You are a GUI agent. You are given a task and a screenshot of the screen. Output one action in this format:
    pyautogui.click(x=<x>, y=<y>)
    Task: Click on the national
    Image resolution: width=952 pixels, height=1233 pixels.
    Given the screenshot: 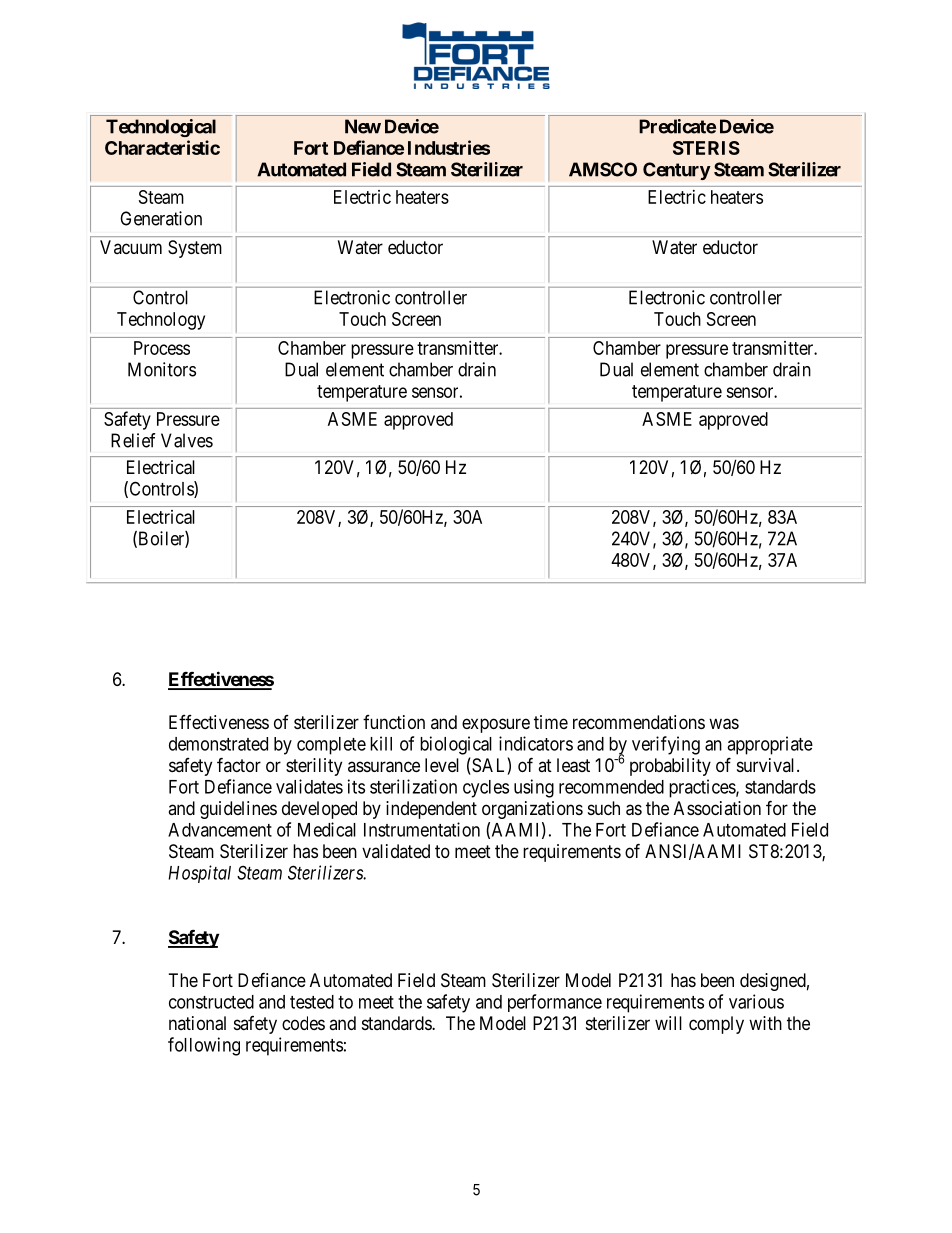 What is the action you would take?
    pyautogui.click(x=197, y=1023)
